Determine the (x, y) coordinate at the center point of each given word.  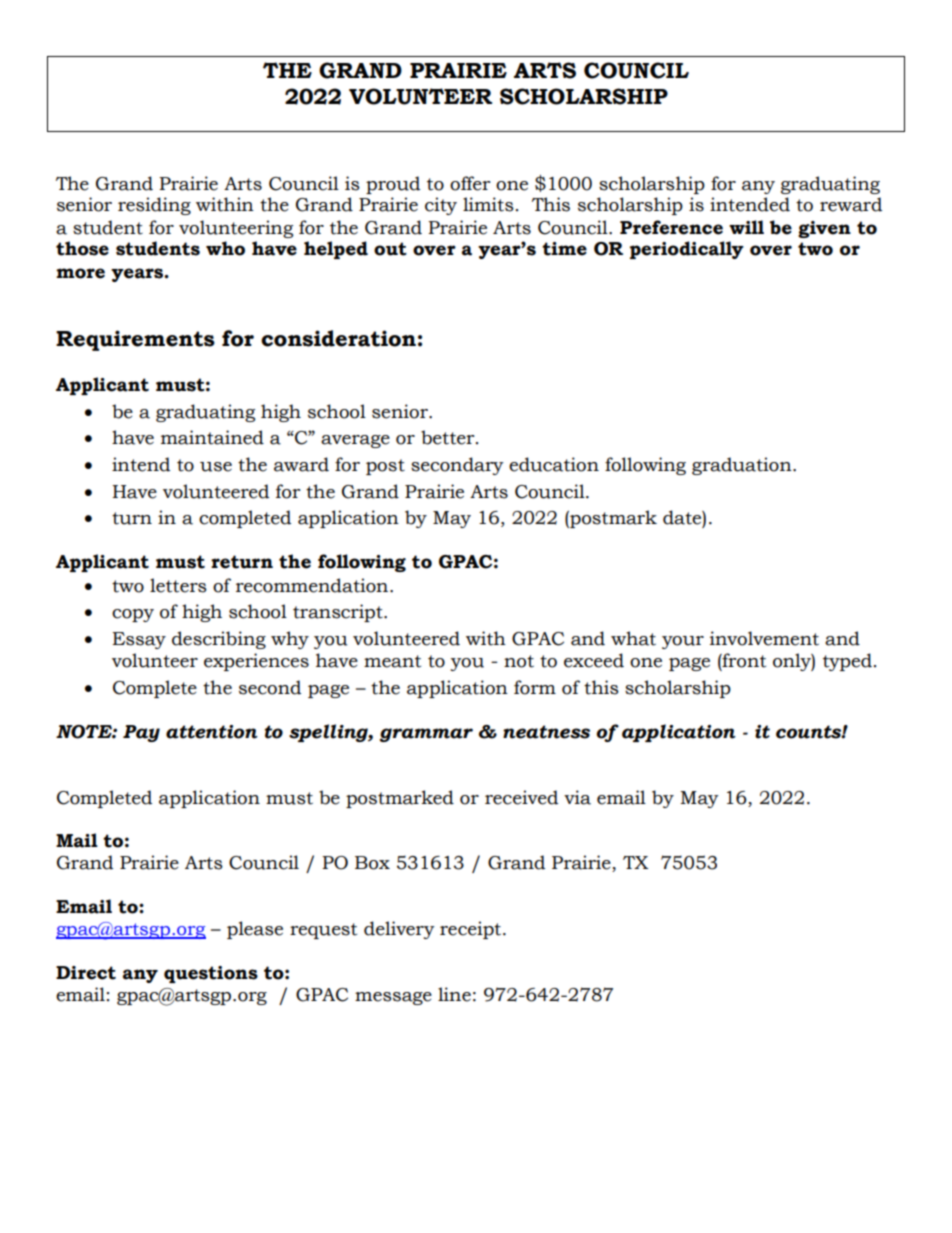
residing (154, 206)
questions (211, 974)
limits (488, 204)
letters (178, 585)
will (746, 227)
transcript (339, 613)
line (454, 994)
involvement (764, 638)
